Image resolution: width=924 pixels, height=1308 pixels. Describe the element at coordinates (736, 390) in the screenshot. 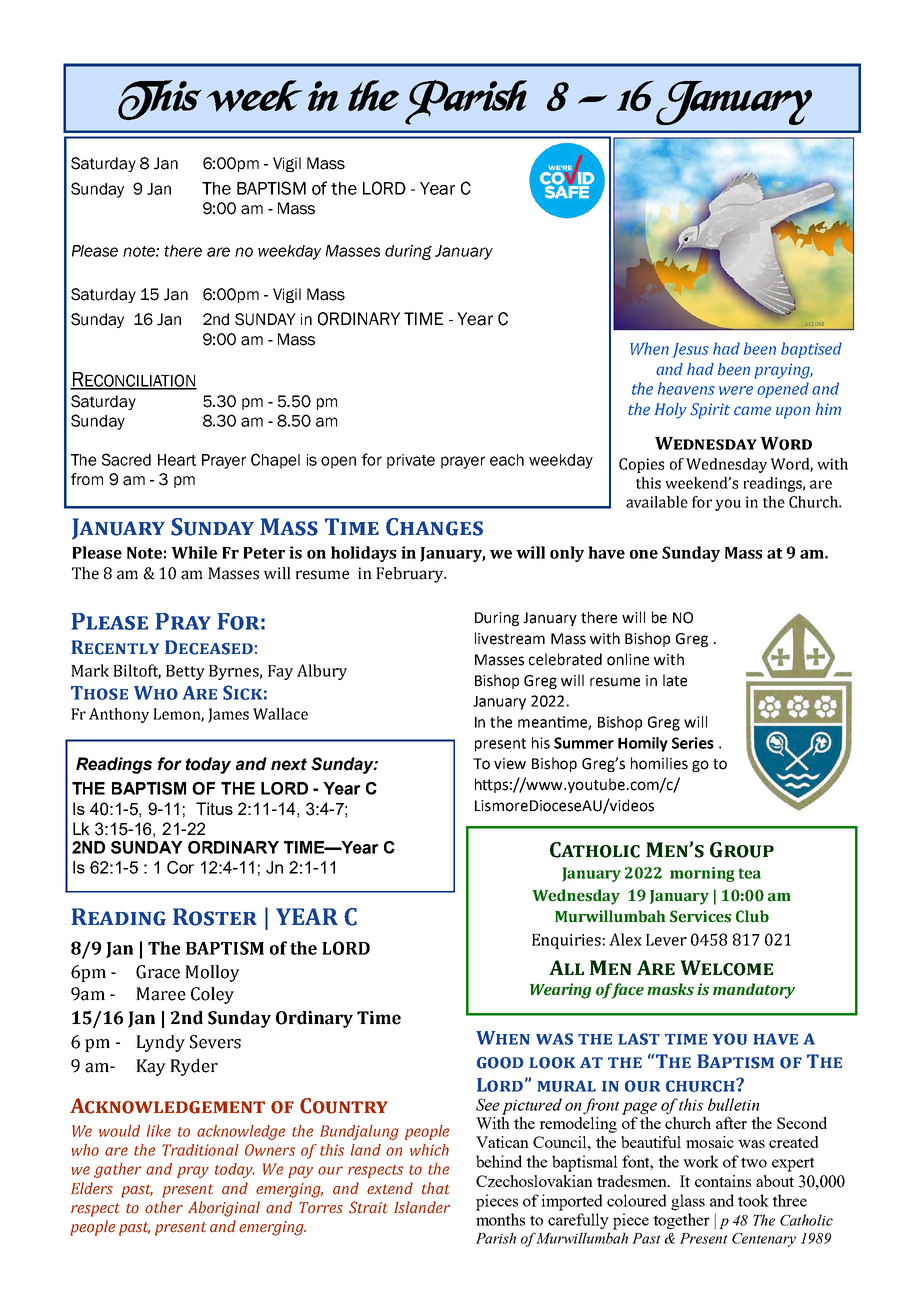

I see `were` at that location.
